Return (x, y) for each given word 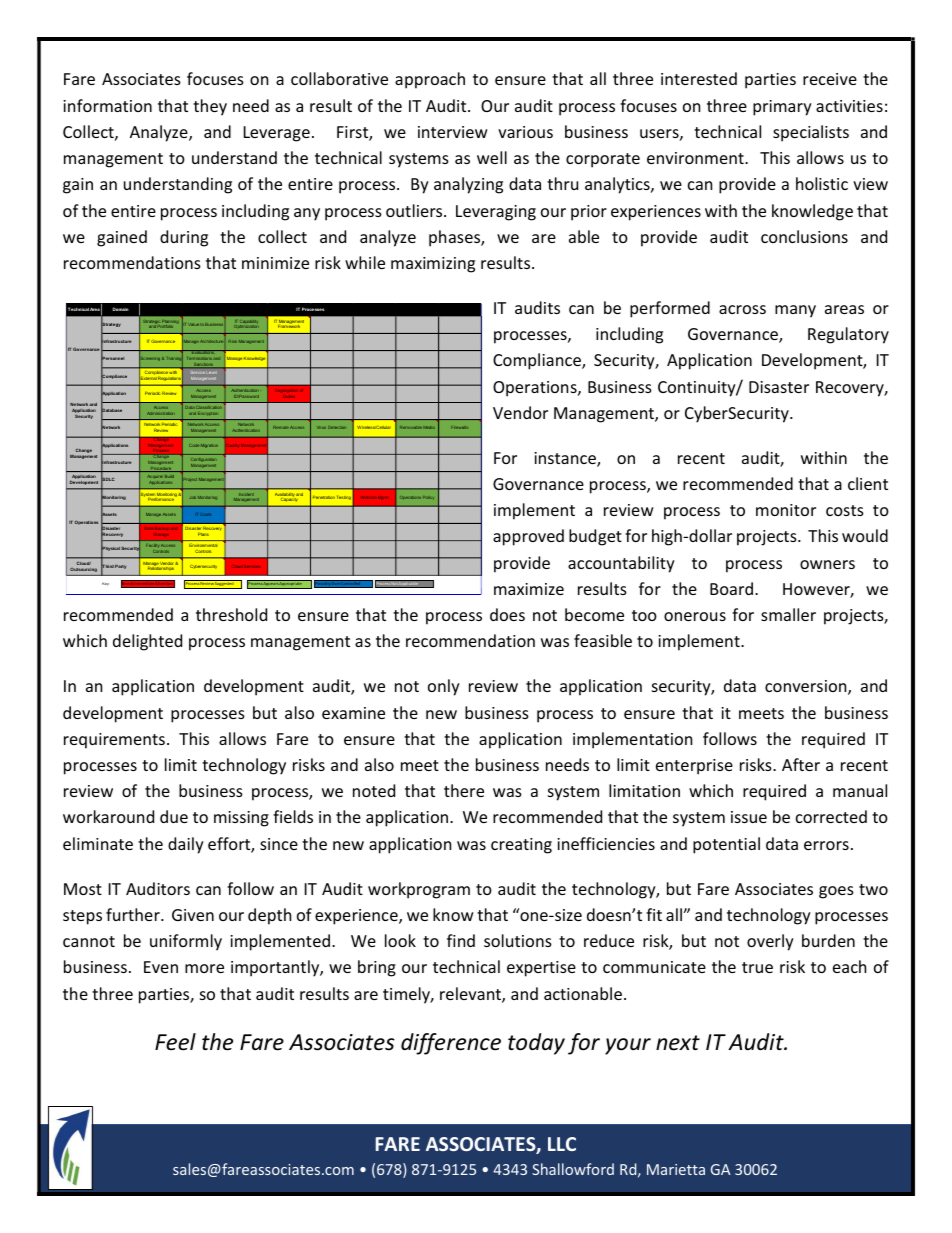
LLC (562, 1144)
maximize (529, 589)
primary (782, 108)
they (210, 107)
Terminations (199, 358)
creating (521, 846)
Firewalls (459, 427)
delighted (147, 642)
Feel (175, 1042)
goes (836, 892)
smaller (788, 614)
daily (186, 845)
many (795, 311)
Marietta (676, 1169)
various (525, 132)
